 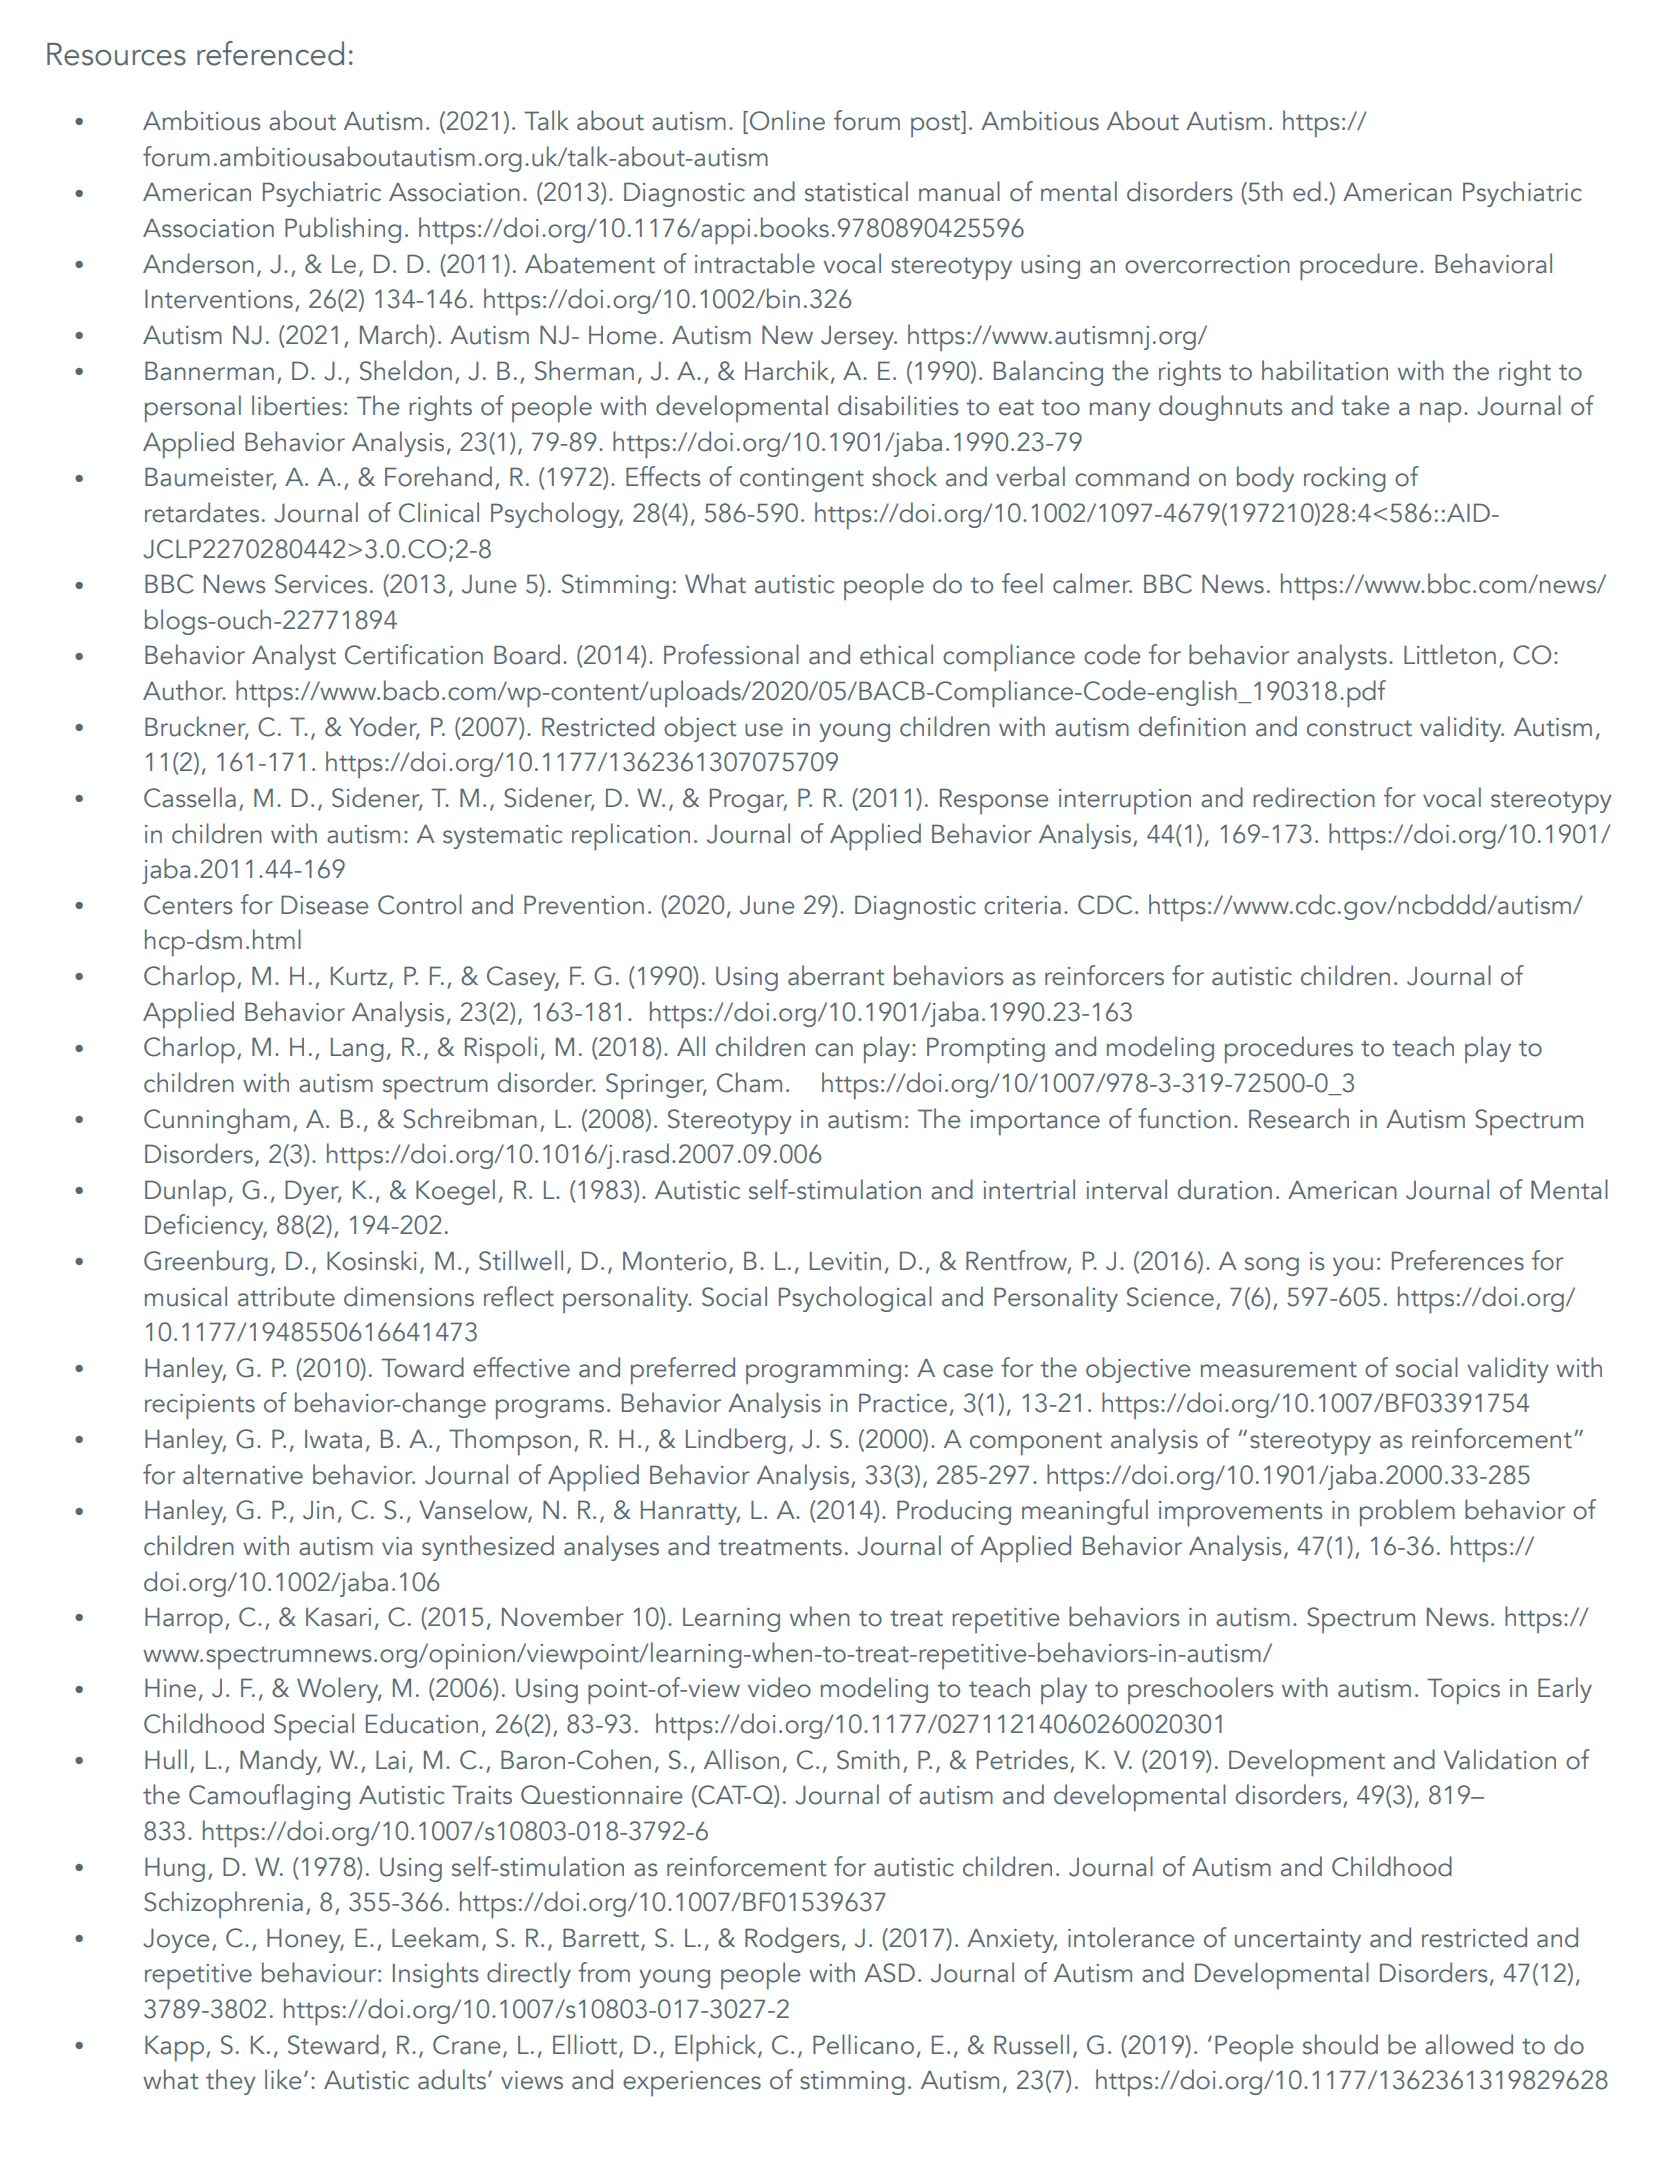 I want to click on Lang, so click(x=357, y=1049).
